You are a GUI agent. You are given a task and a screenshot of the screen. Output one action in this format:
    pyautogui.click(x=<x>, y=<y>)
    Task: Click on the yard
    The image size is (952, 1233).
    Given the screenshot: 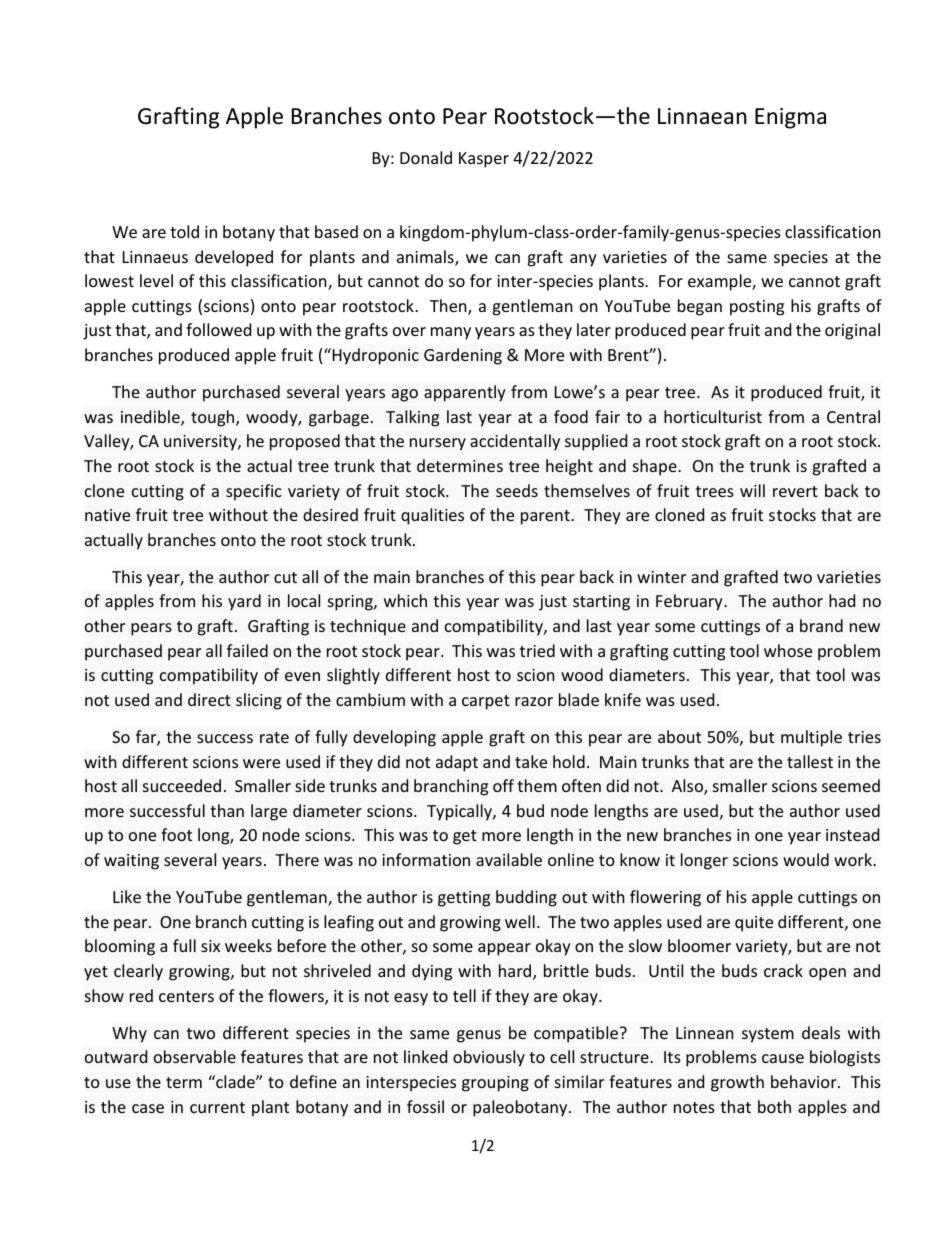 What is the action you would take?
    pyautogui.click(x=244, y=602)
